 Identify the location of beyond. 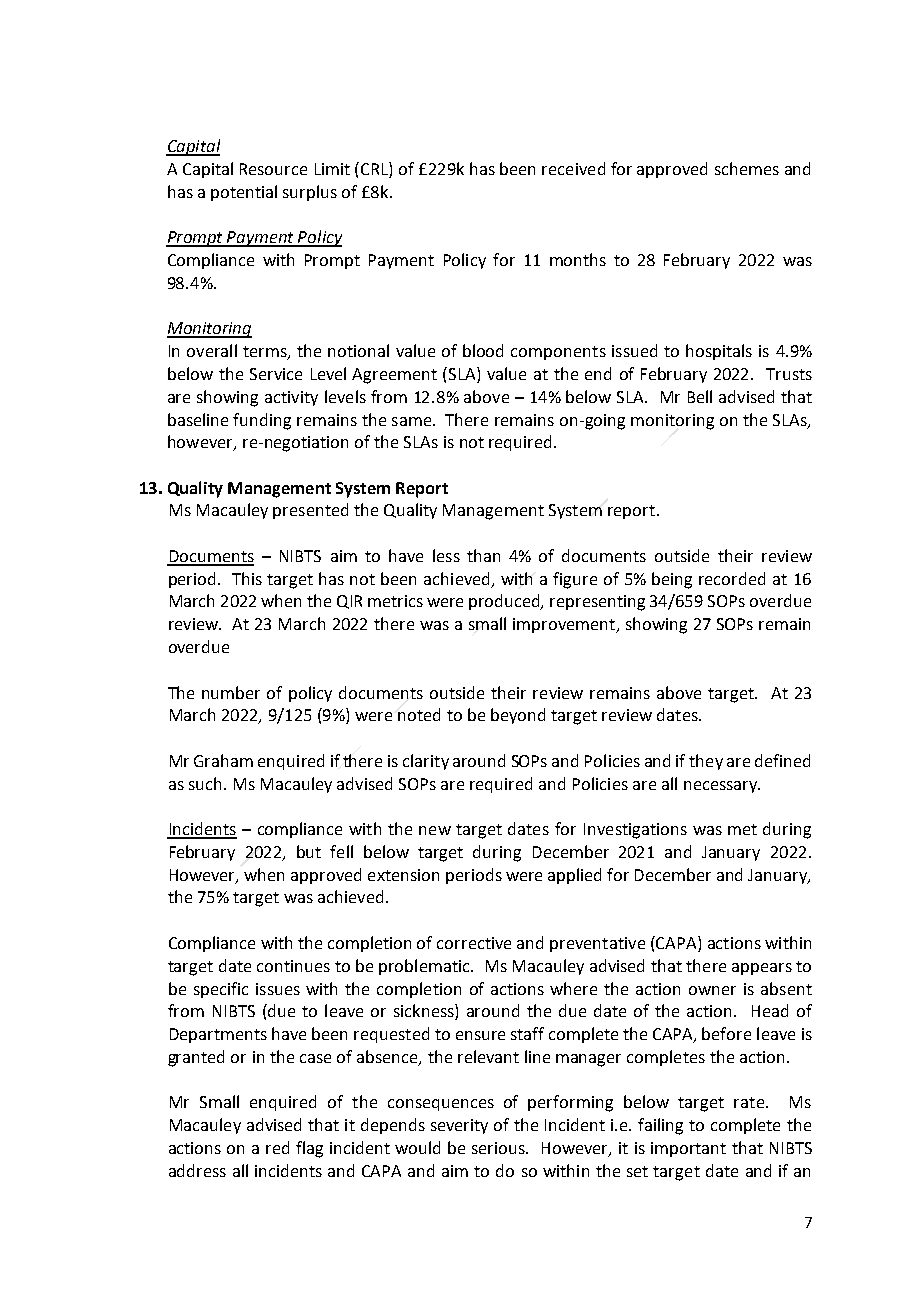
(518, 716).
